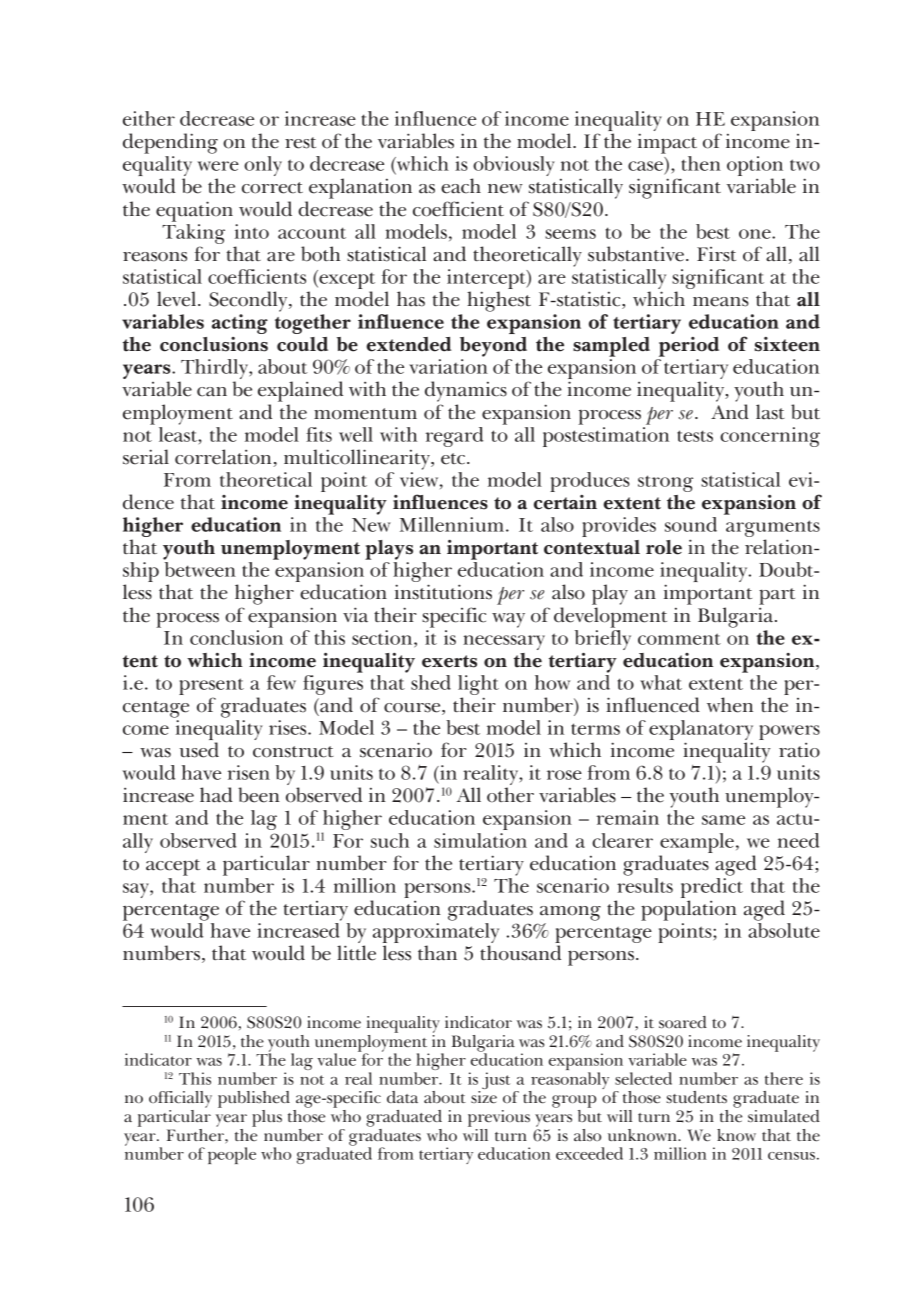  I want to click on what, so click(661, 682).
